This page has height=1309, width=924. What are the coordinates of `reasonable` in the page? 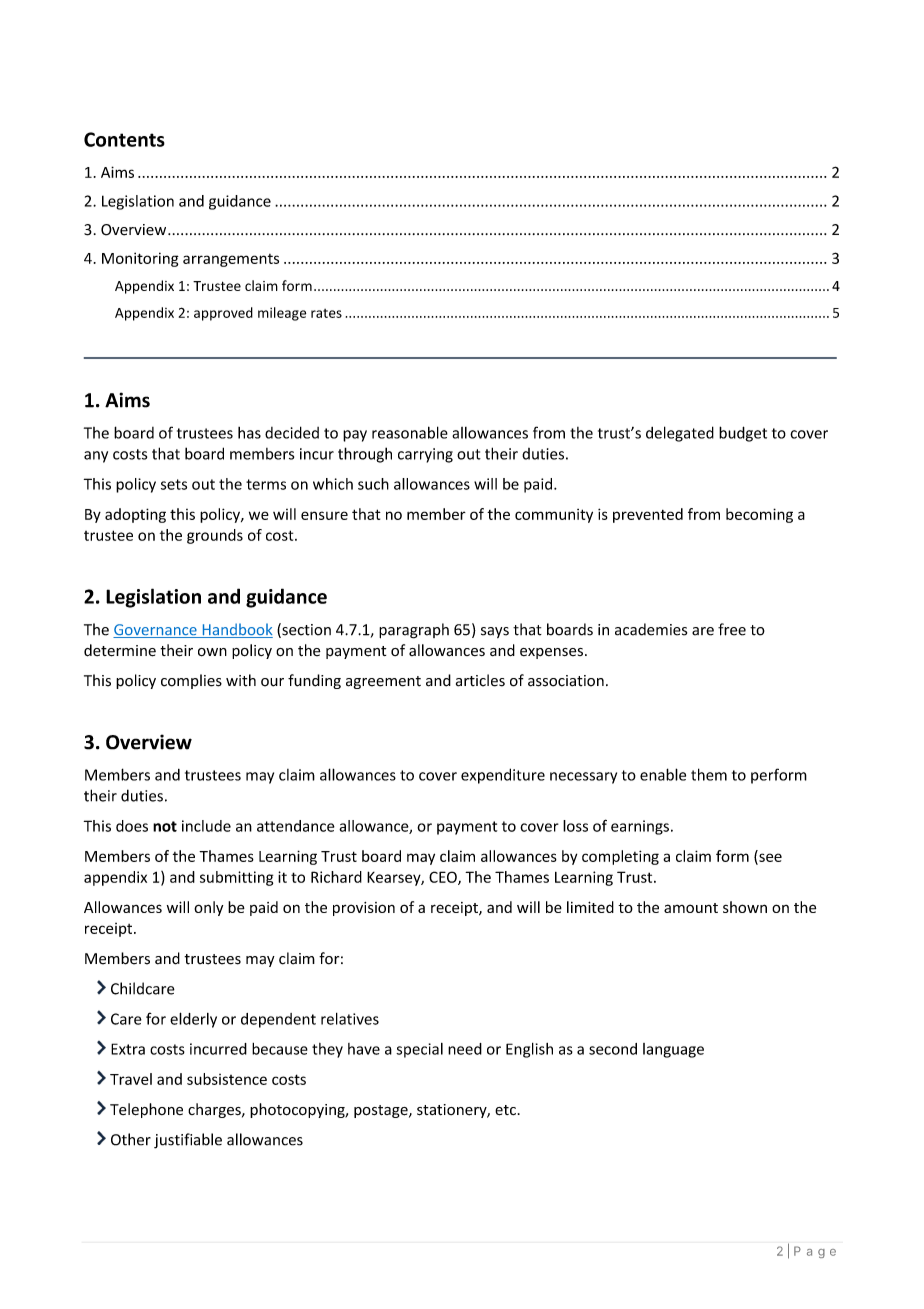 It's located at (410, 432).
